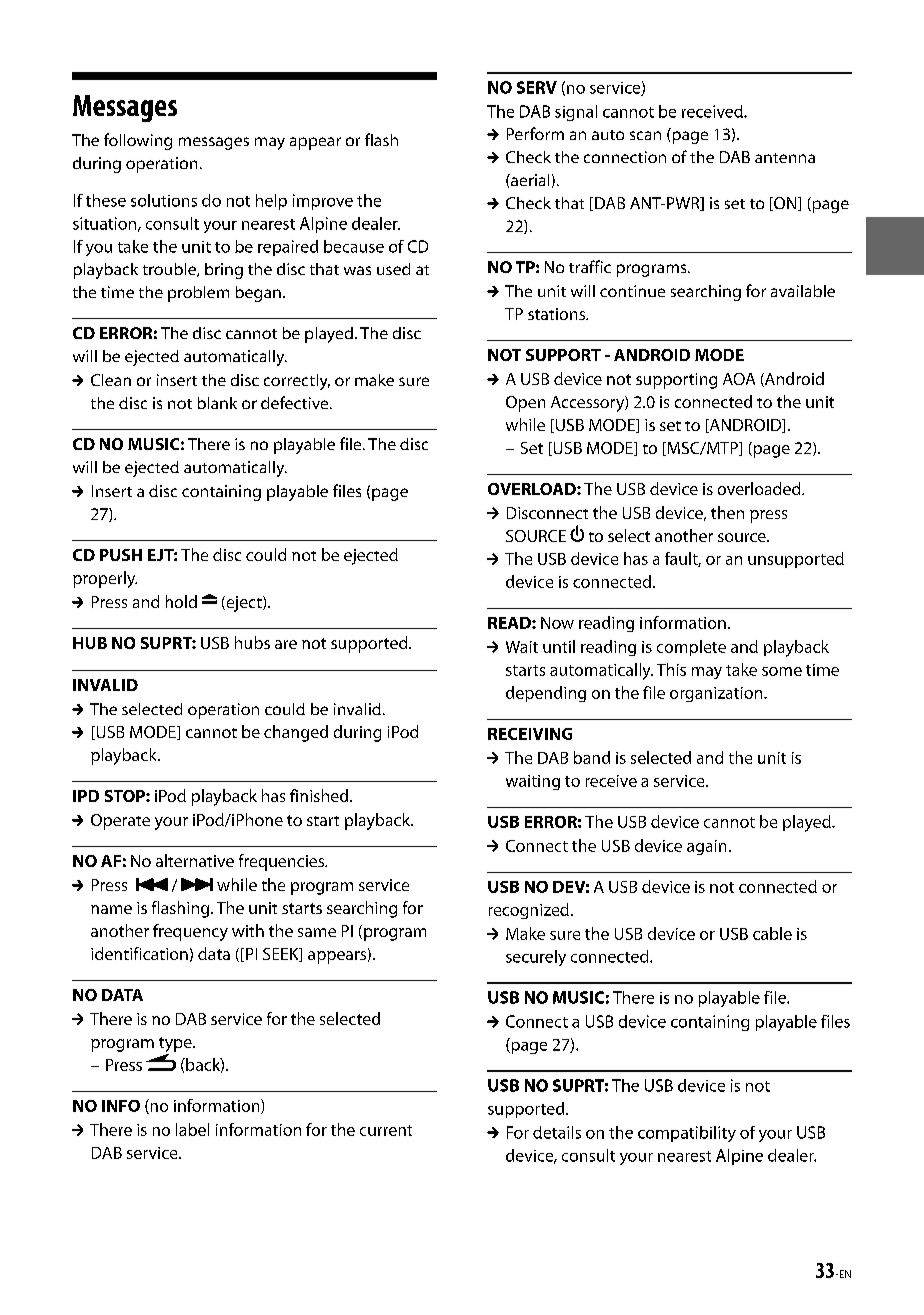 Image resolution: width=924 pixels, height=1315 pixels. I want to click on recognized, so click(529, 911).
